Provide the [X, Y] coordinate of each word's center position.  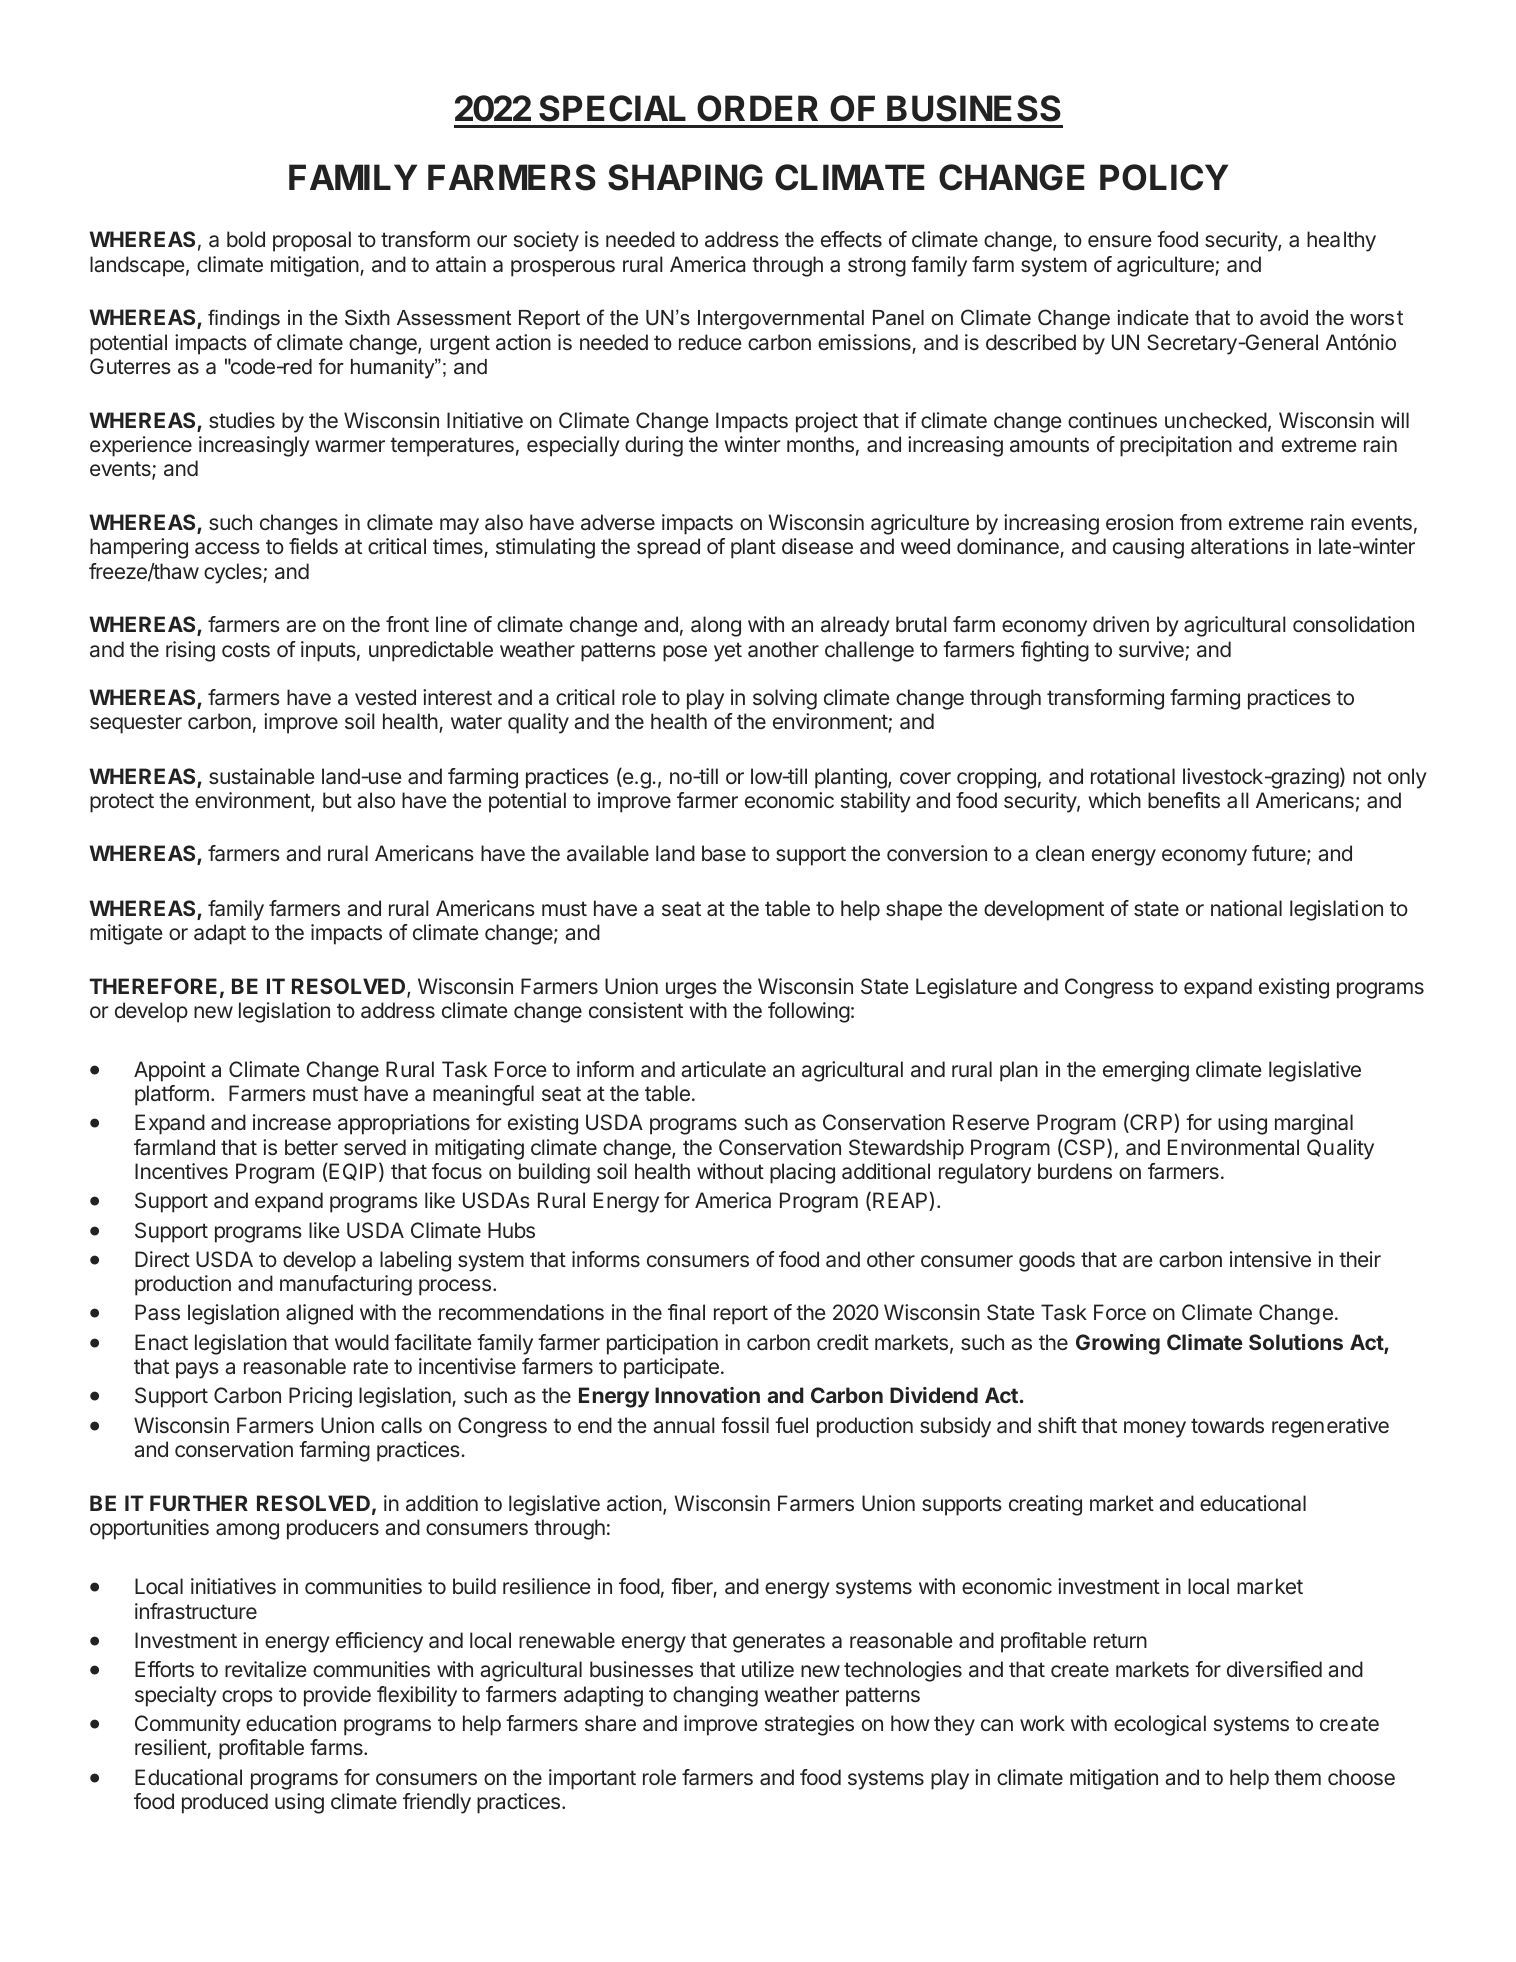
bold [246, 239]
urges [691, 990]
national [1246, 908]
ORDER [757, 108]
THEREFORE [153, 986]
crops [247, 1698]
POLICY [1164, 177]
